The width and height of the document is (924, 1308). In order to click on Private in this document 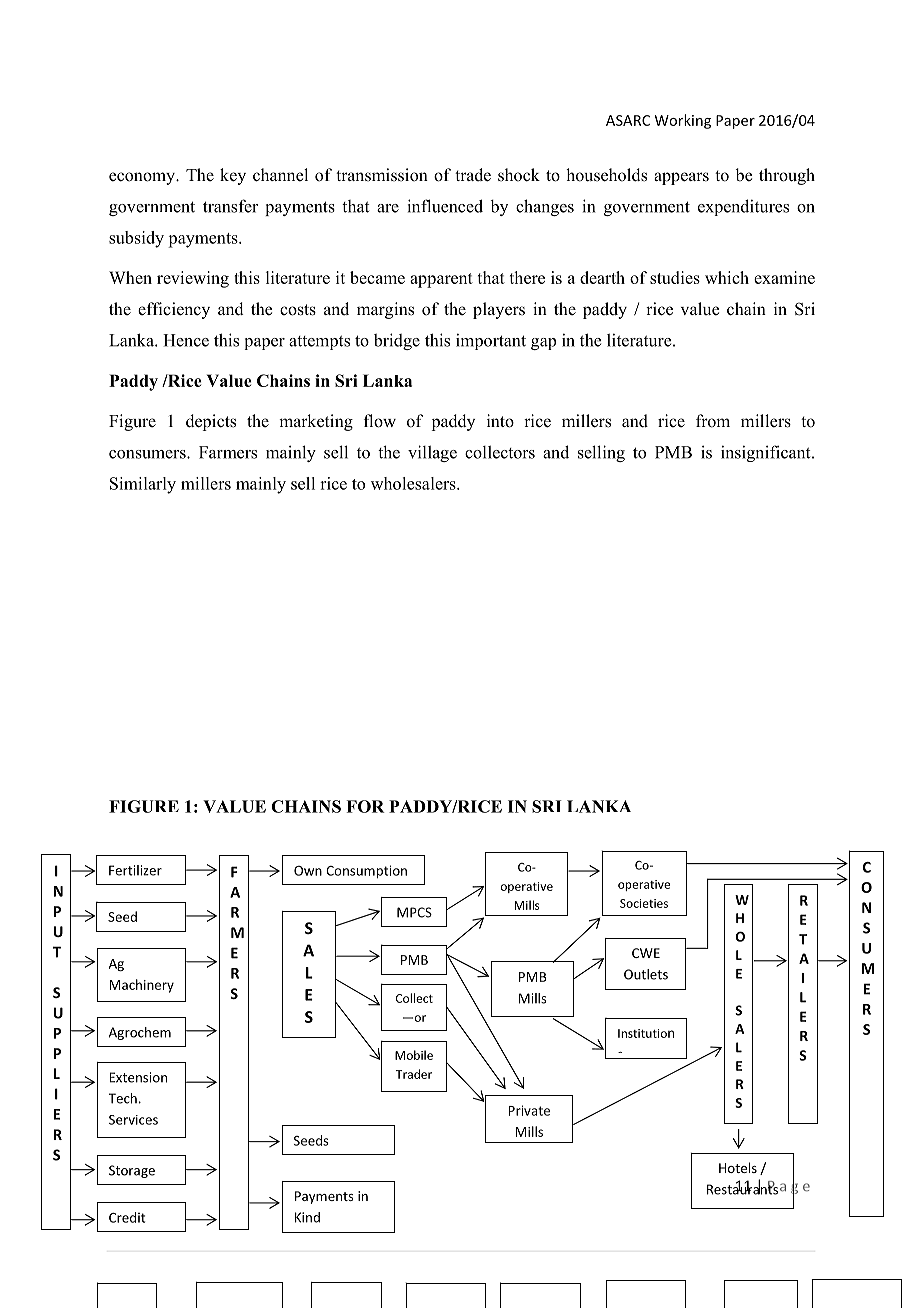, I will do `click(529, 1110)`.
